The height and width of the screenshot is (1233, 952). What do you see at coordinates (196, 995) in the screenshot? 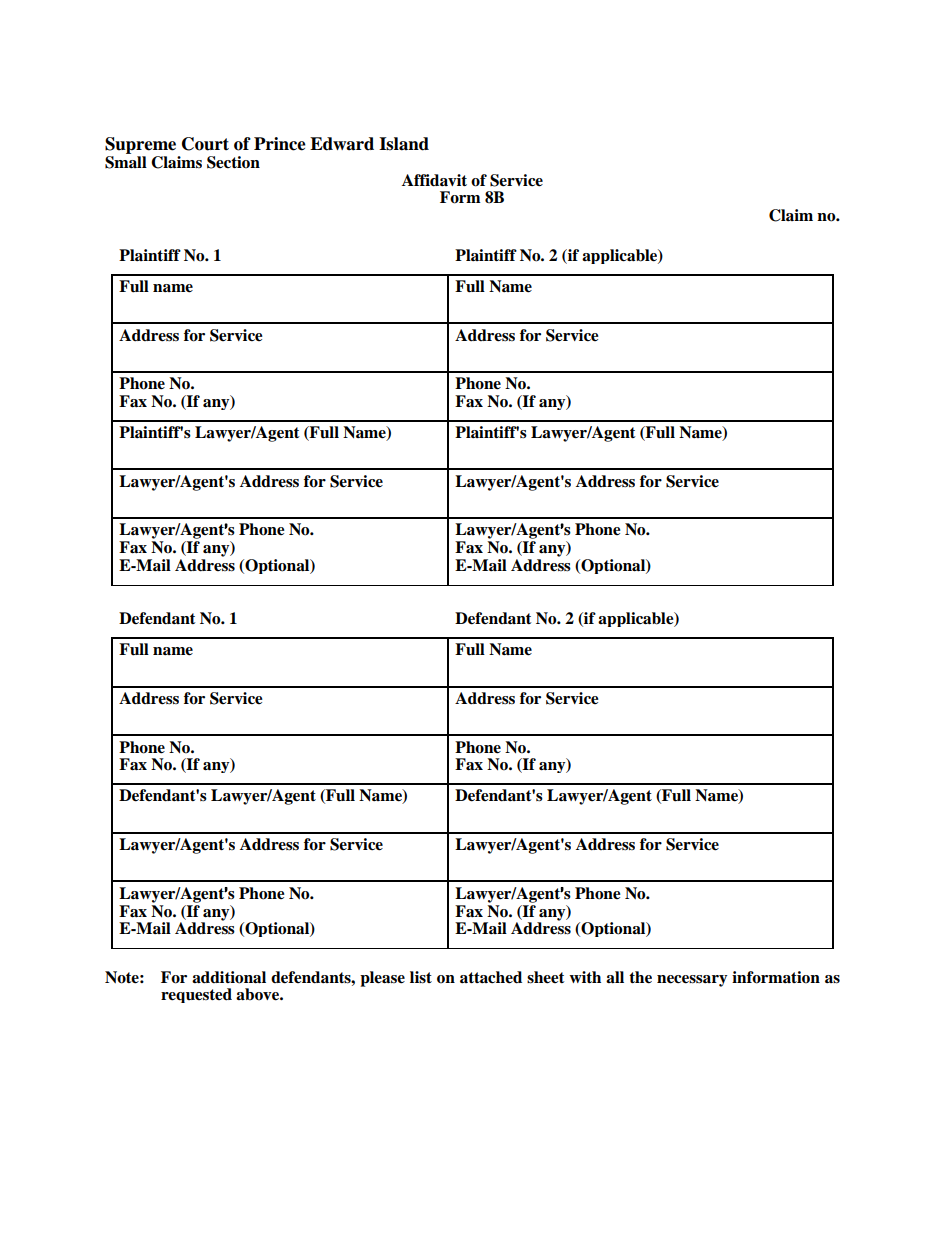
I see `requested` at bounding box center [196, 995].
